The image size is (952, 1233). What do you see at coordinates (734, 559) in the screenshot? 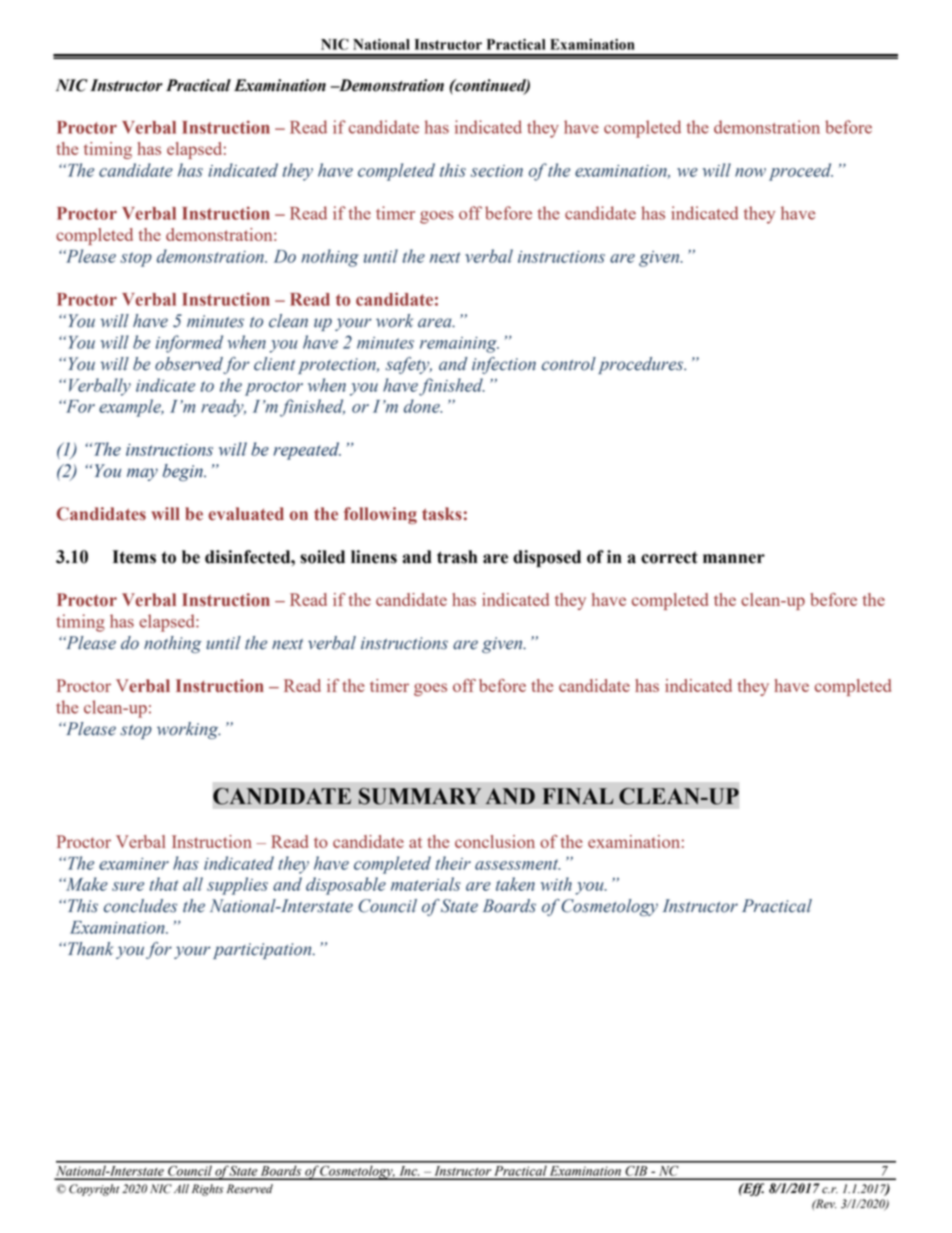
I see `manner` at bounding box center [734, 559].
